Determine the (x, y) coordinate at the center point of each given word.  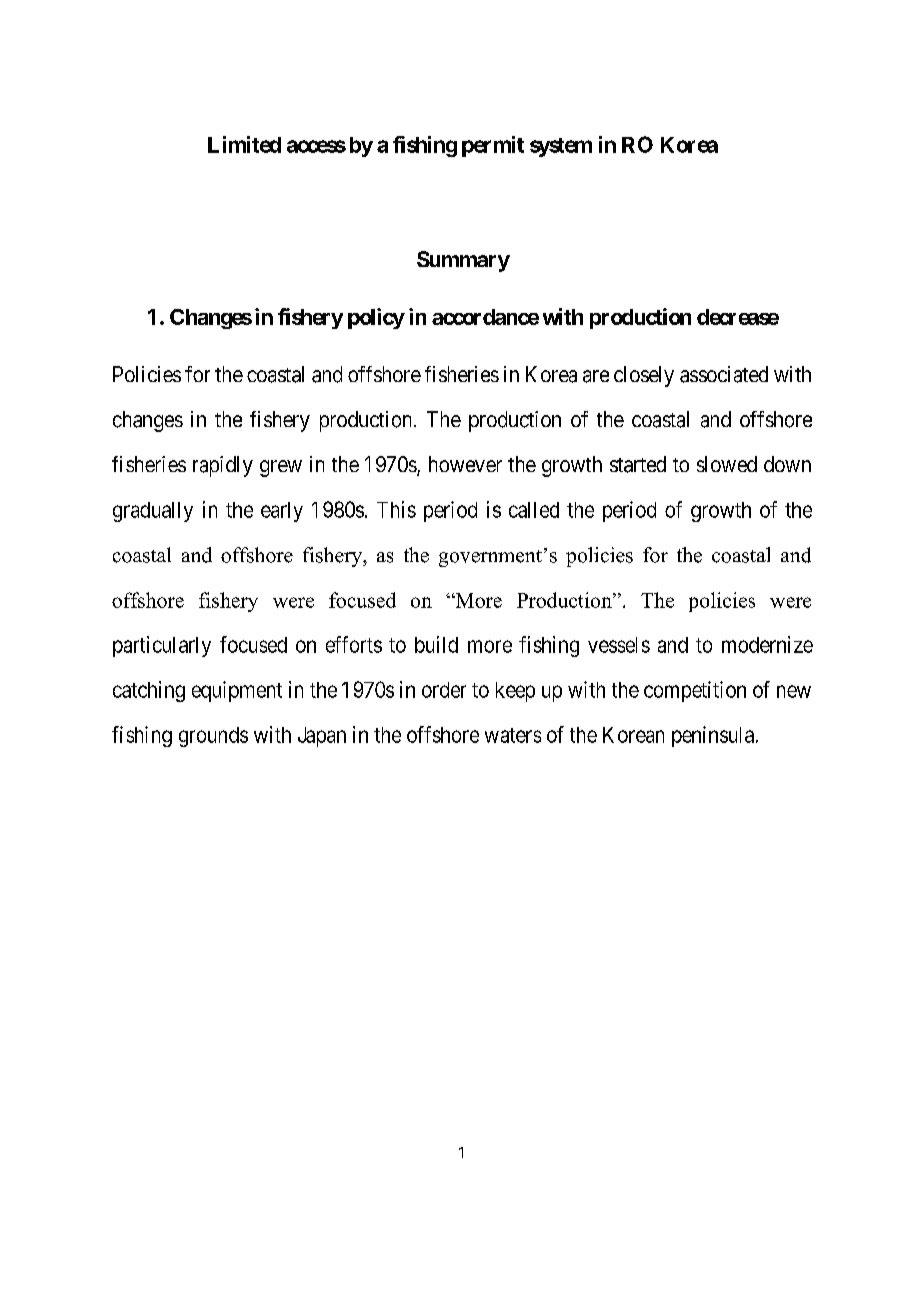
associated (724, 374)
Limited (244, 144)
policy (376, 318)
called (534, 510)
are (596, 376)
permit (493, 146)
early (282, 512)
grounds (213, 737)
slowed (727, 464)
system (561, 147)
